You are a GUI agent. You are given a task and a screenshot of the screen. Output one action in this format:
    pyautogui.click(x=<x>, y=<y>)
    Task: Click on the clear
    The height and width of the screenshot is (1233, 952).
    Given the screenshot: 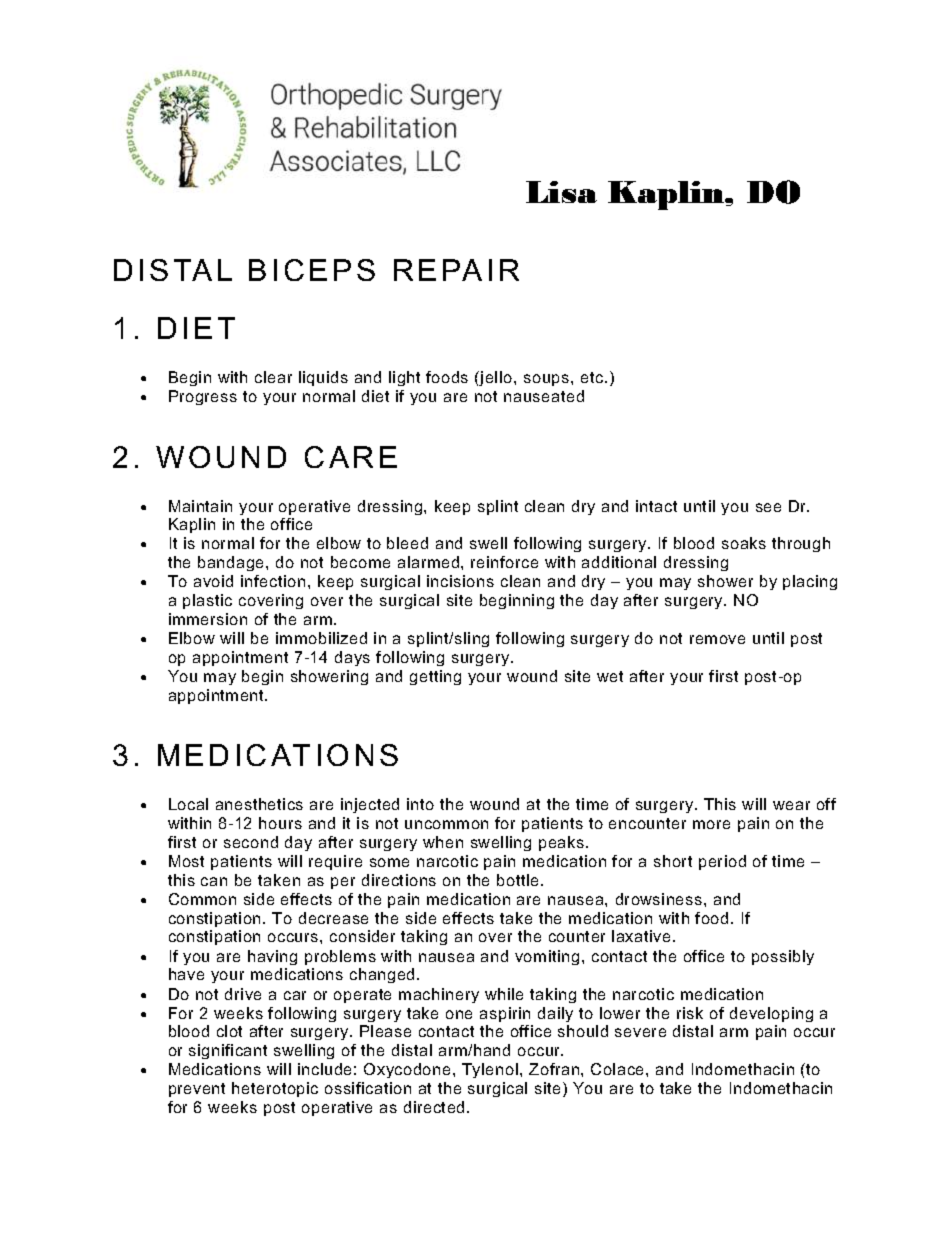 What is the action you would take?
    pyautogui.click(x=273, y=377)
